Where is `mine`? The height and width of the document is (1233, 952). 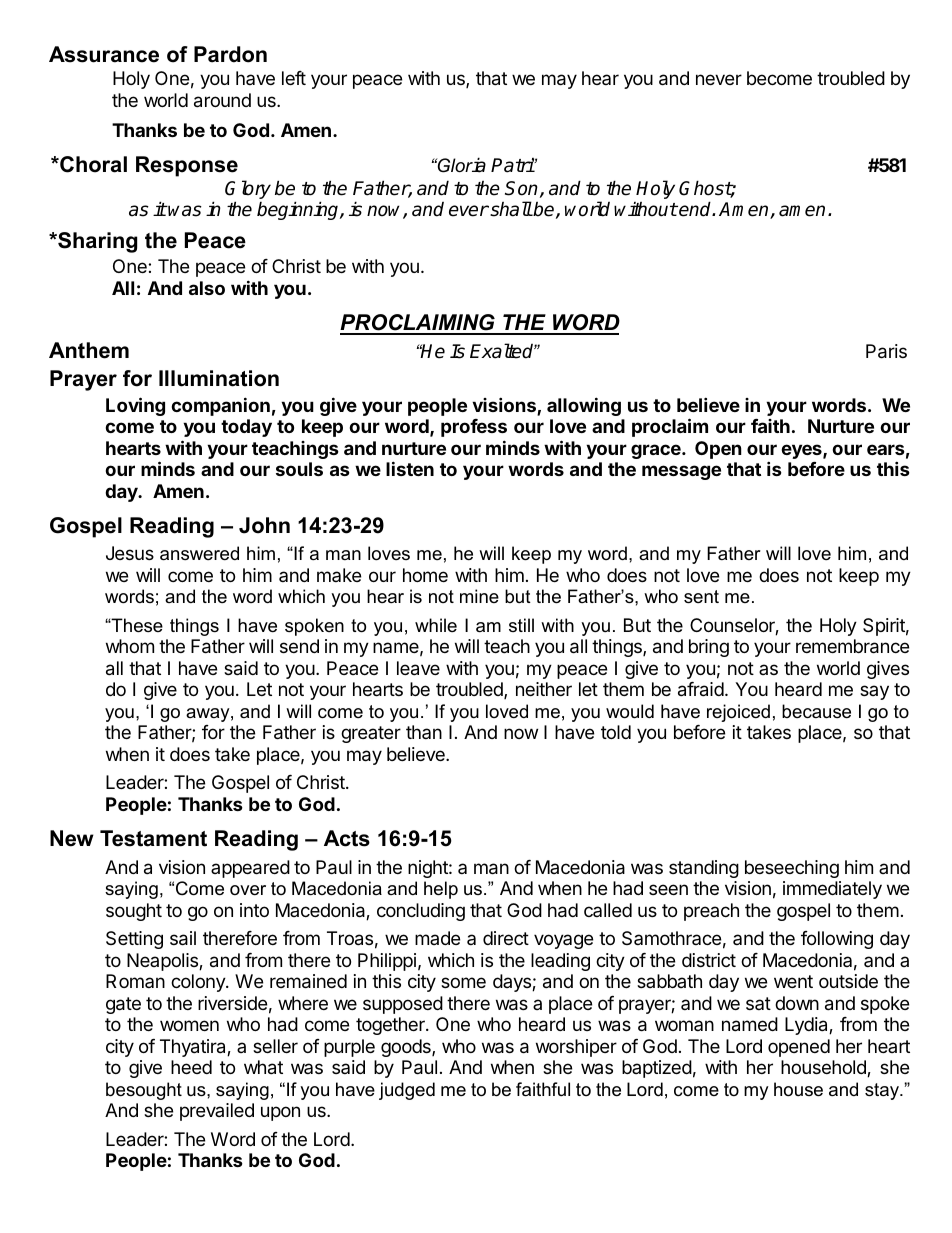
mine is located at coordinates (479, 596).
